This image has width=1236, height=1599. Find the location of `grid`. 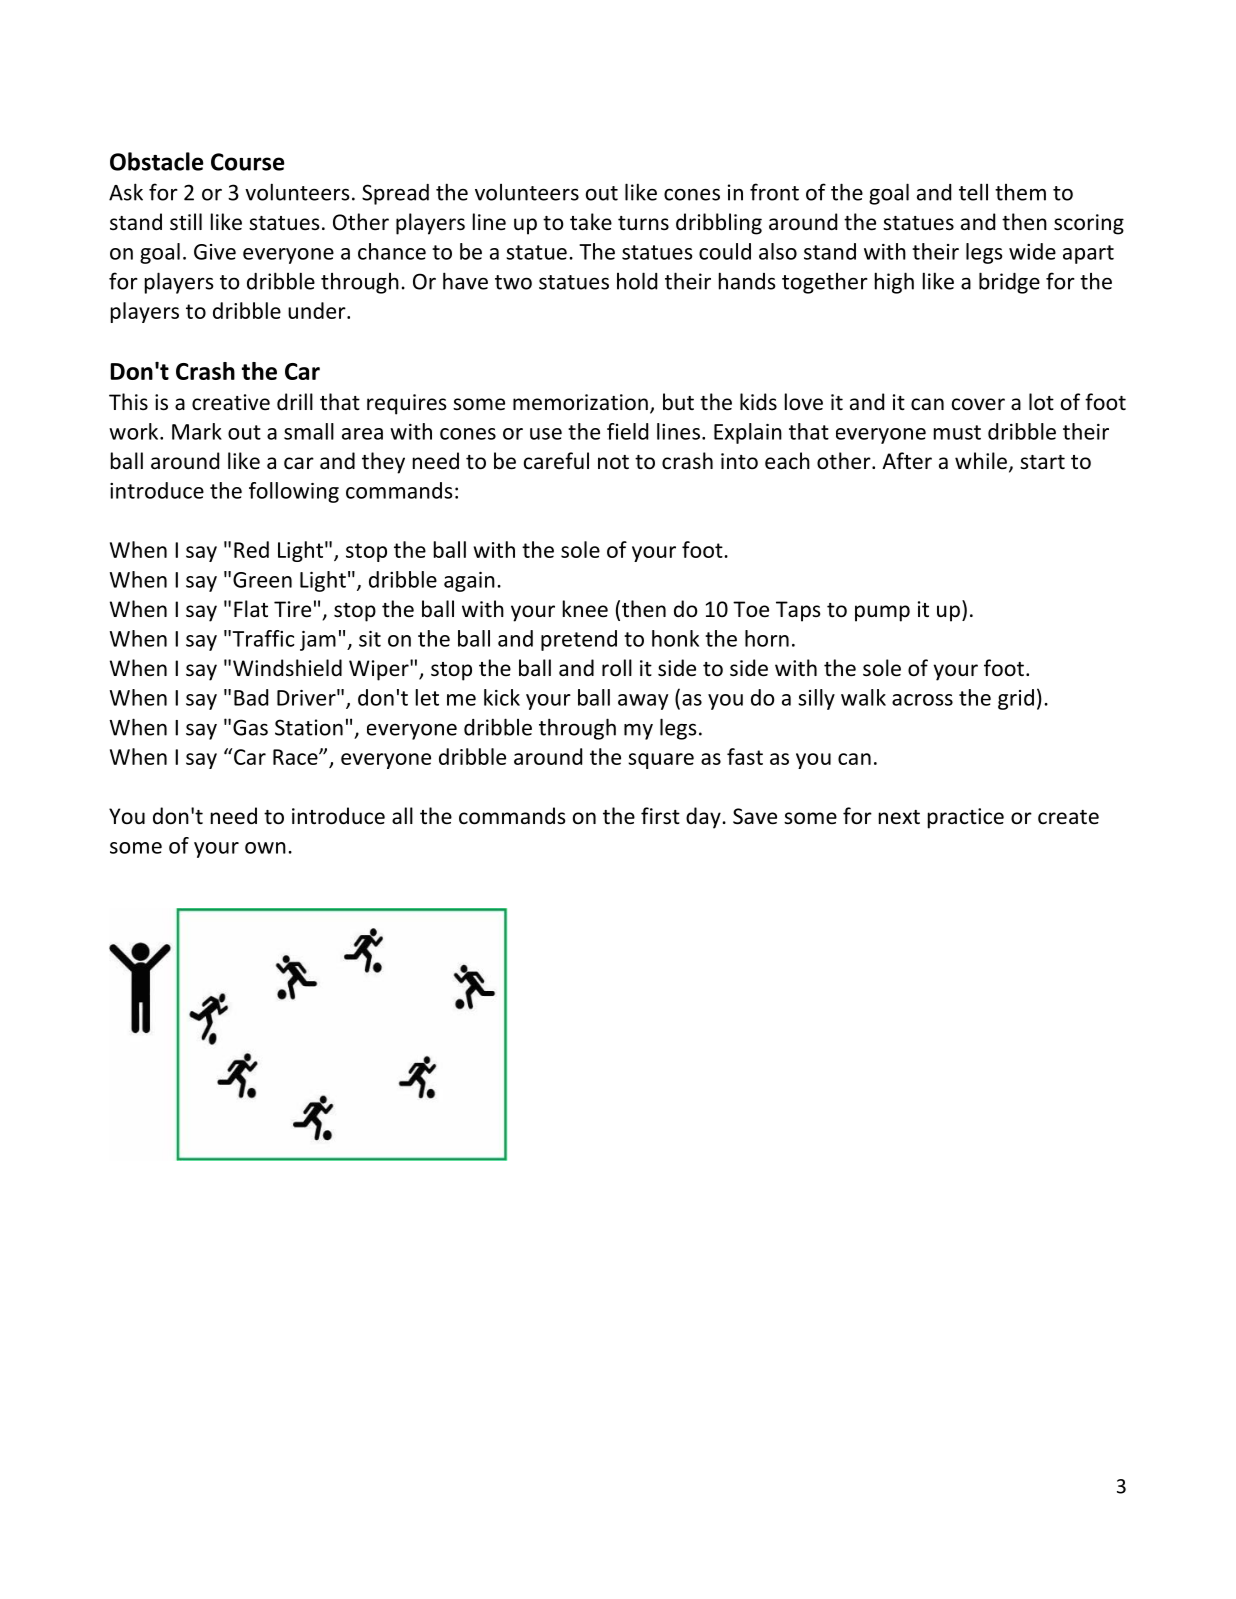

grid is located at coordinates (1016, 699).
